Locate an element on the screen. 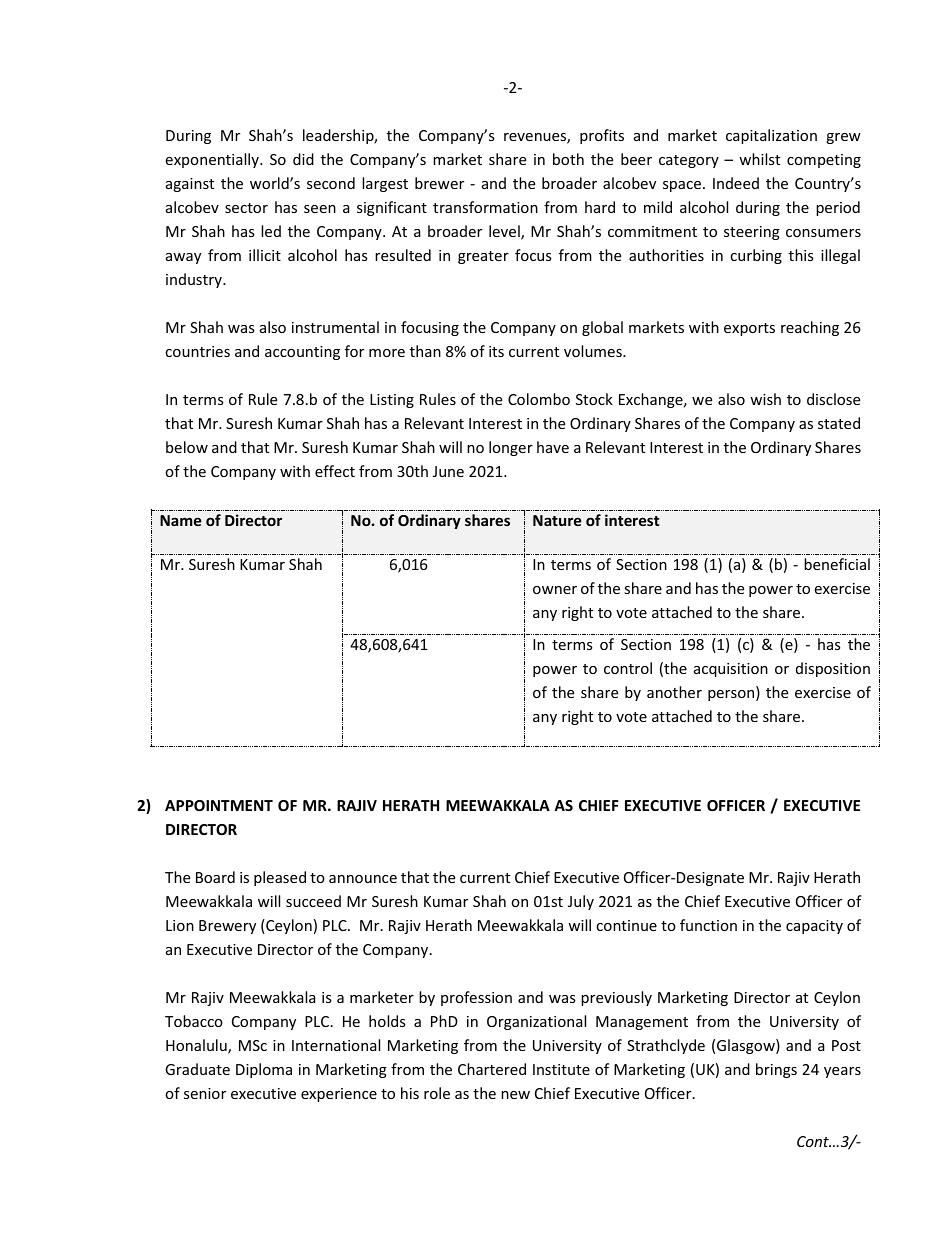 The width and height of the screenshot is (952, 1233). person is located at coordinates (732, 695).
